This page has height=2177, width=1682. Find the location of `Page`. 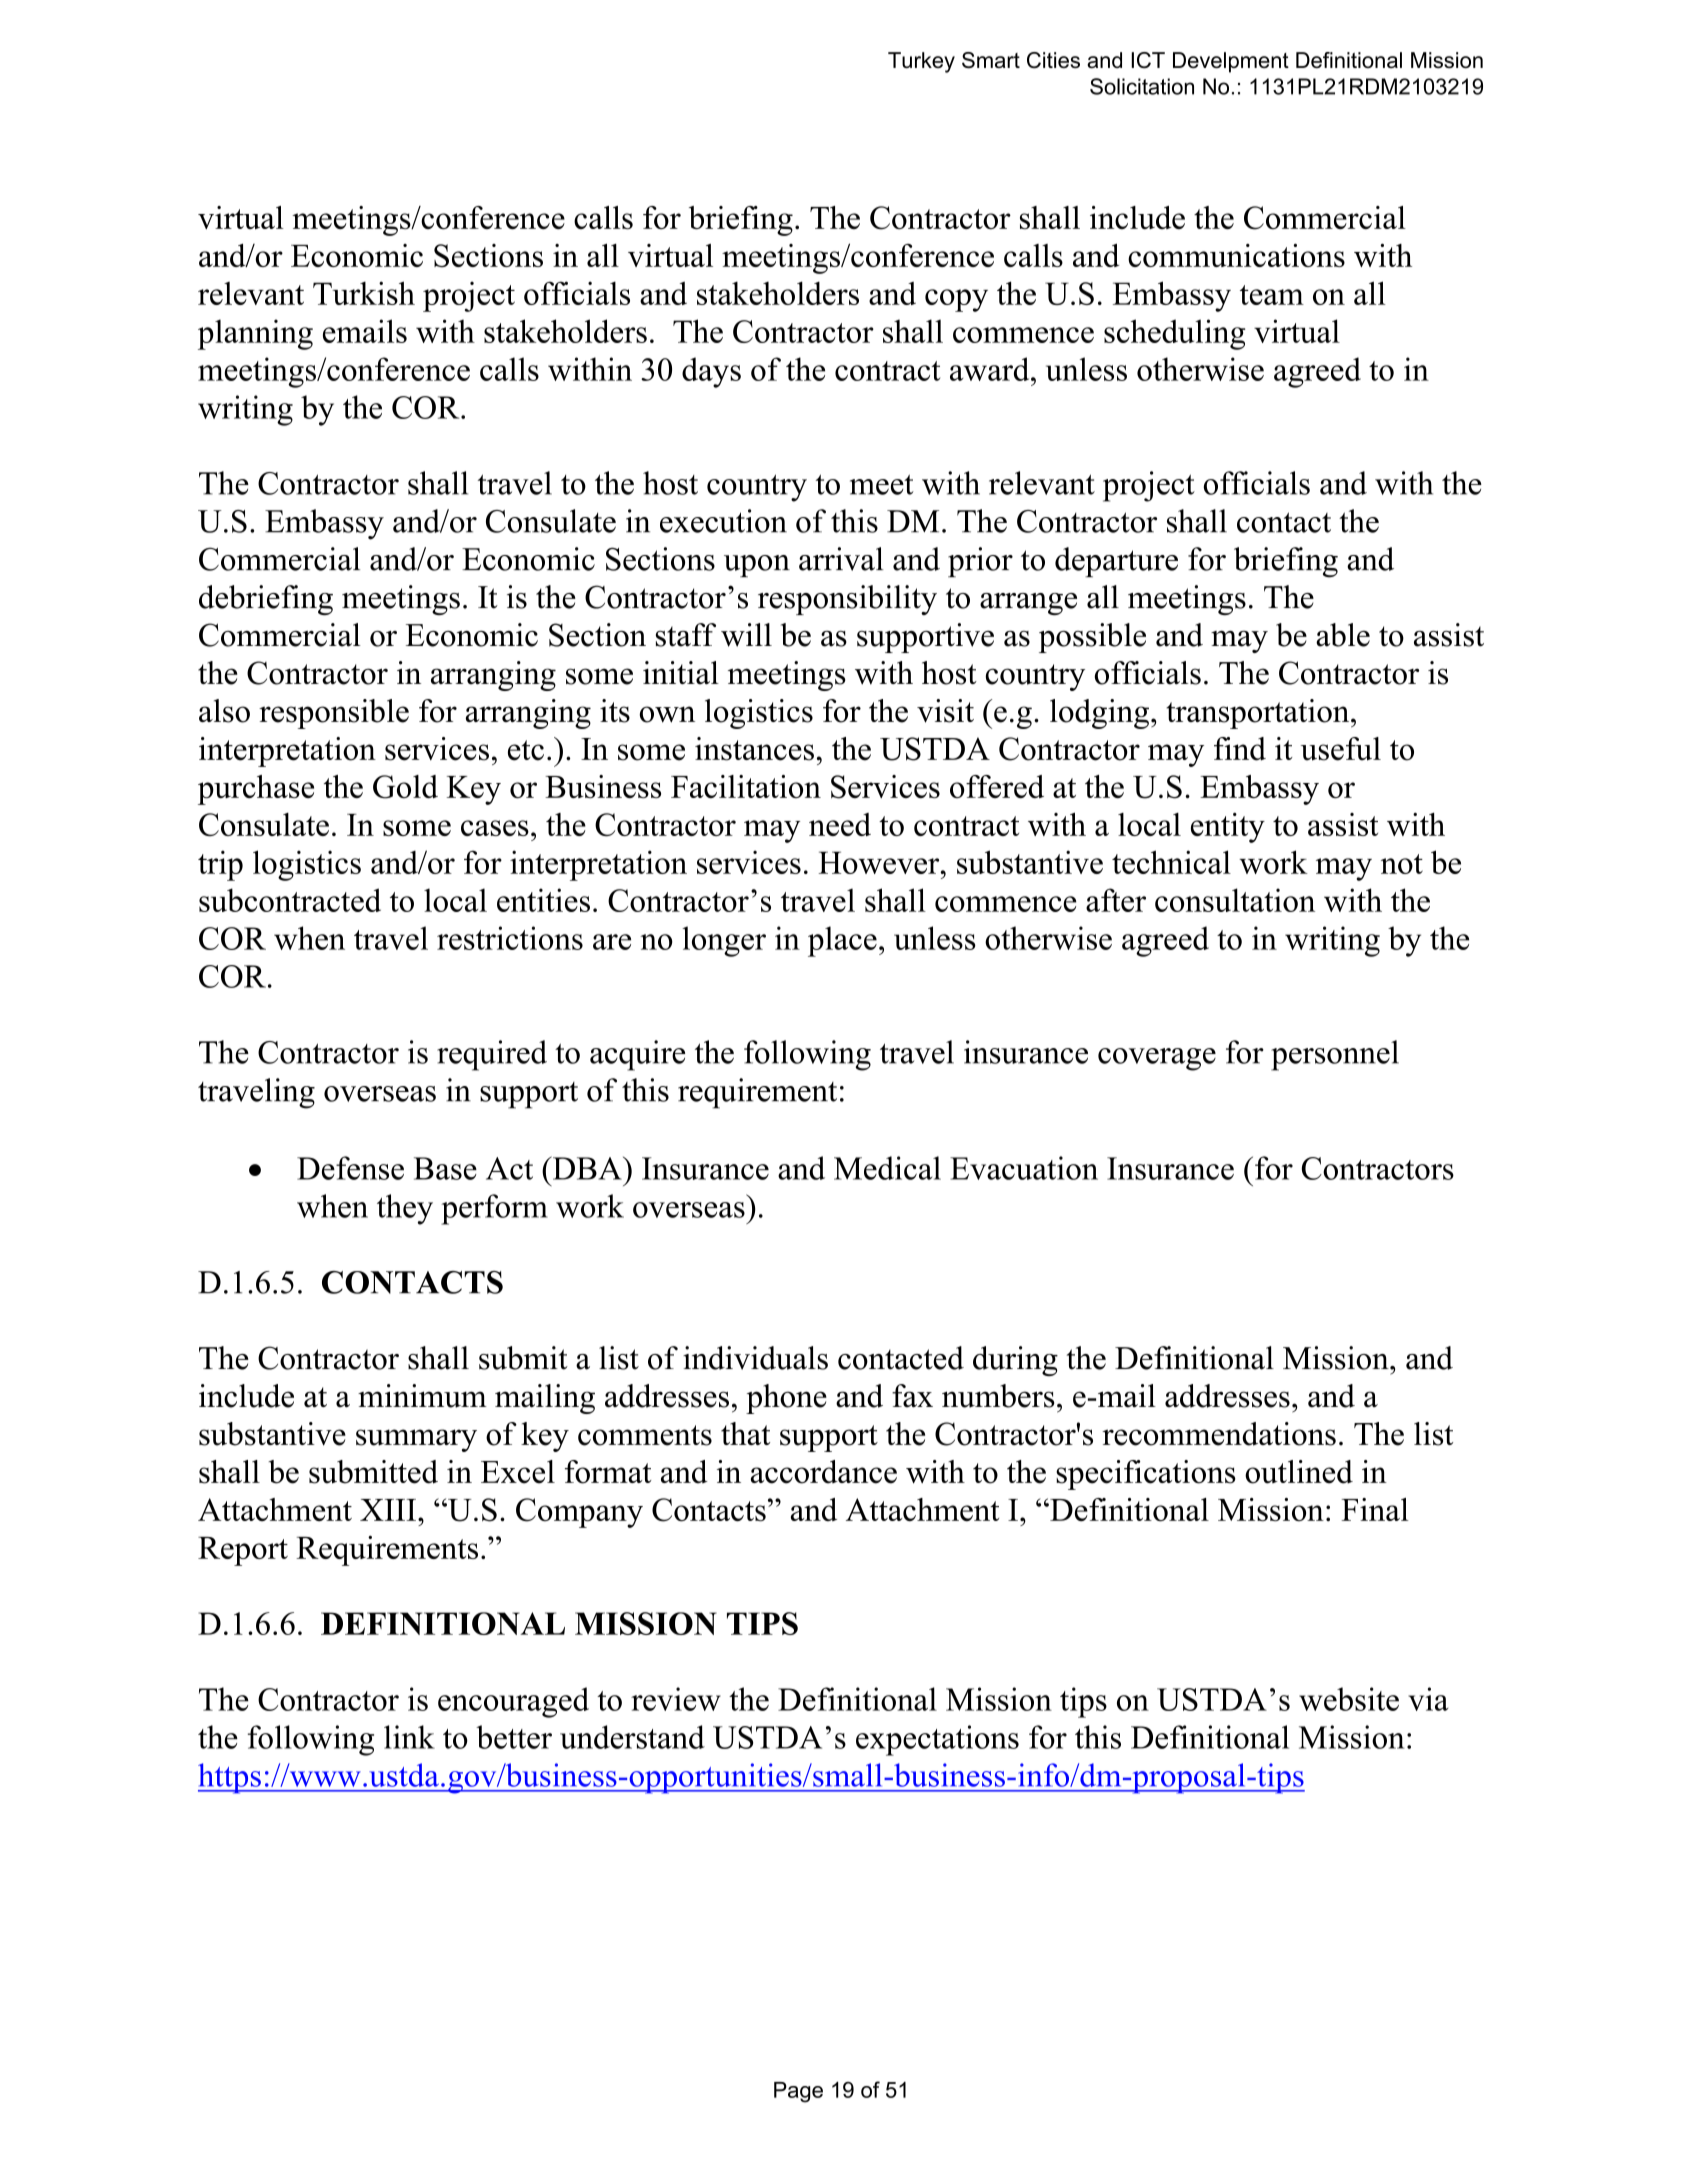

Page is located at coordinates (798, 2092).
